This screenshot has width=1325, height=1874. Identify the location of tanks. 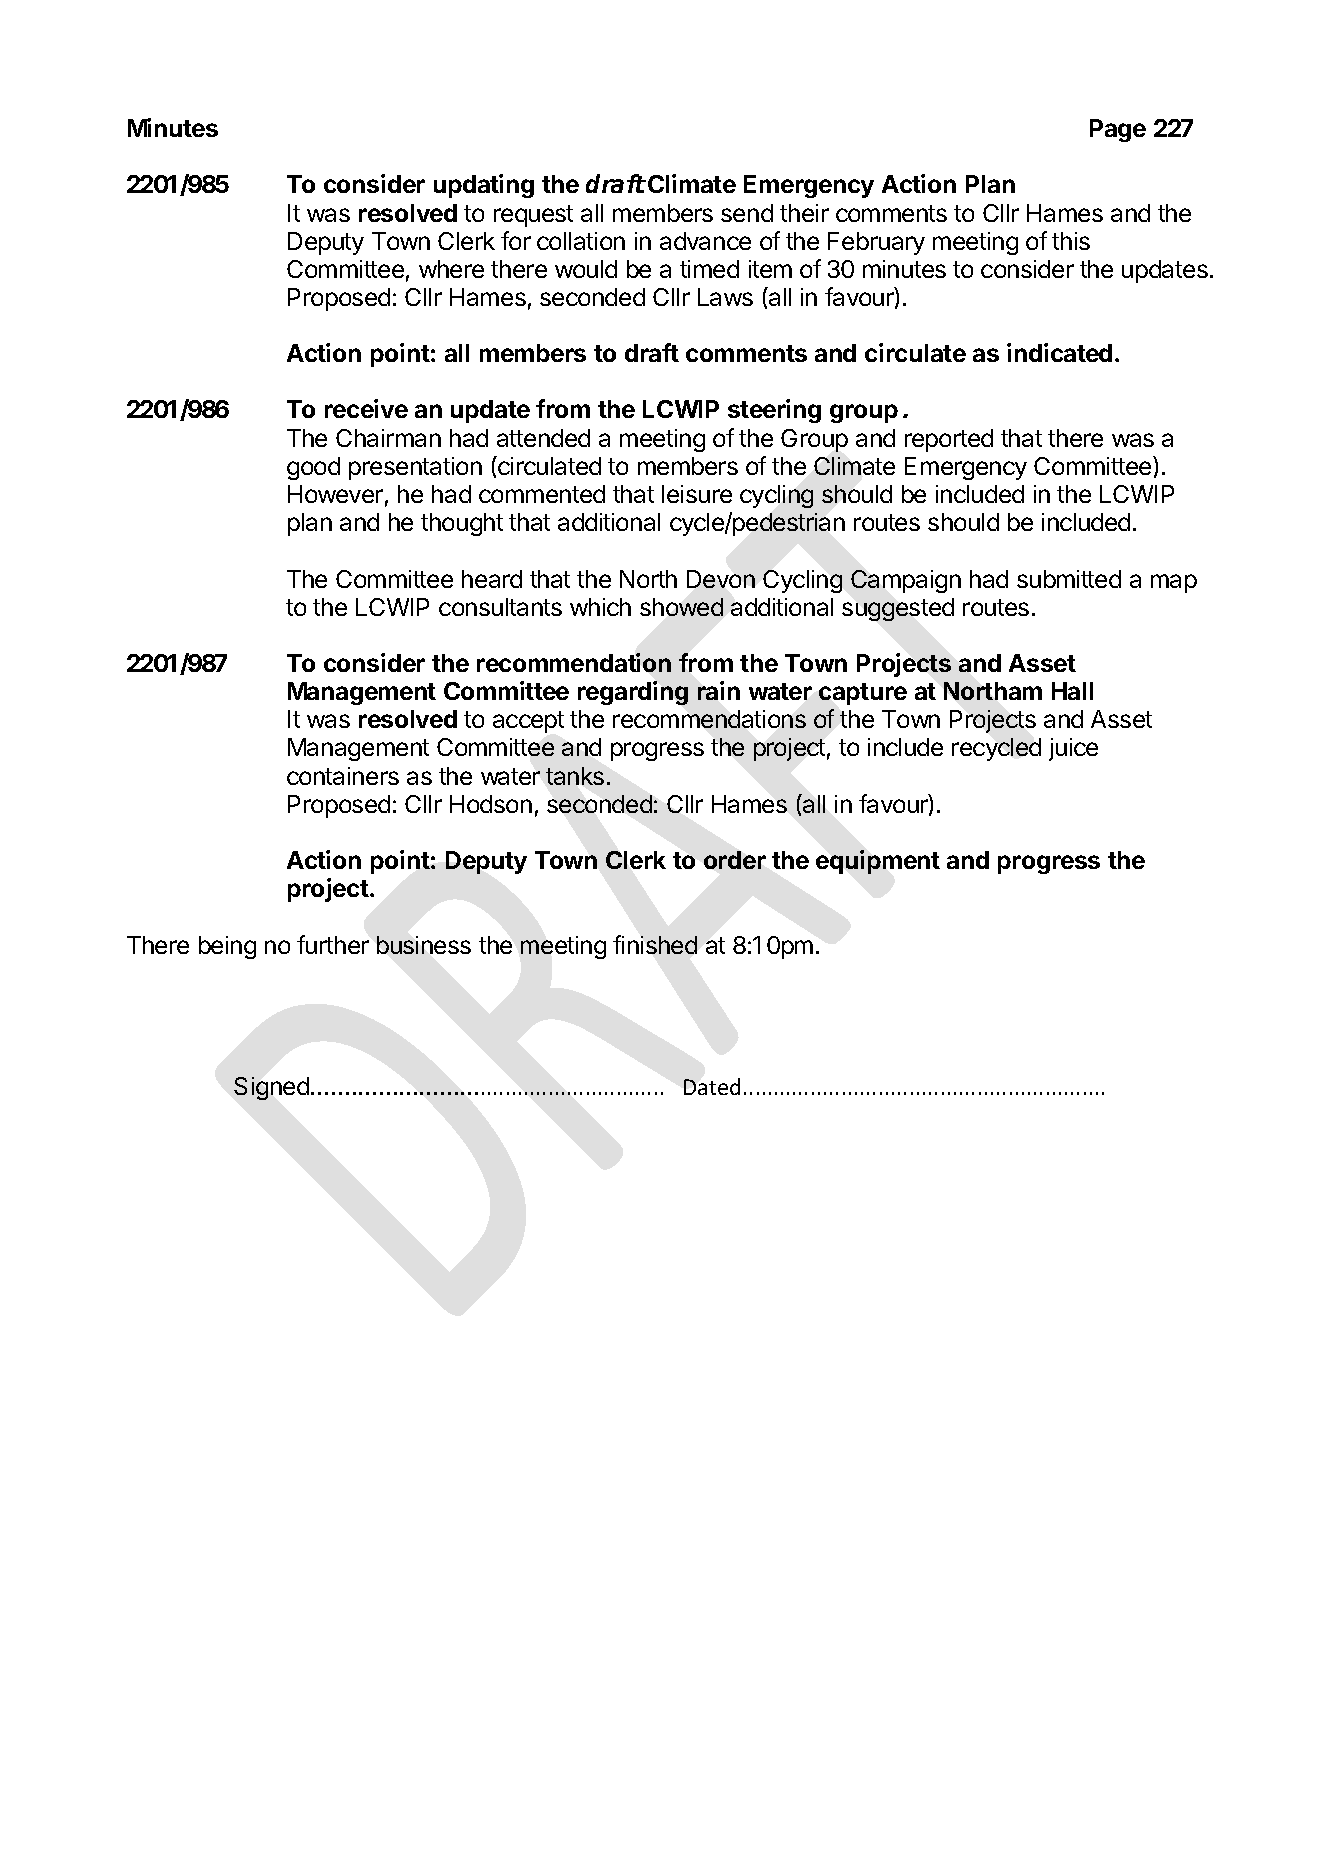
(575, 776).
